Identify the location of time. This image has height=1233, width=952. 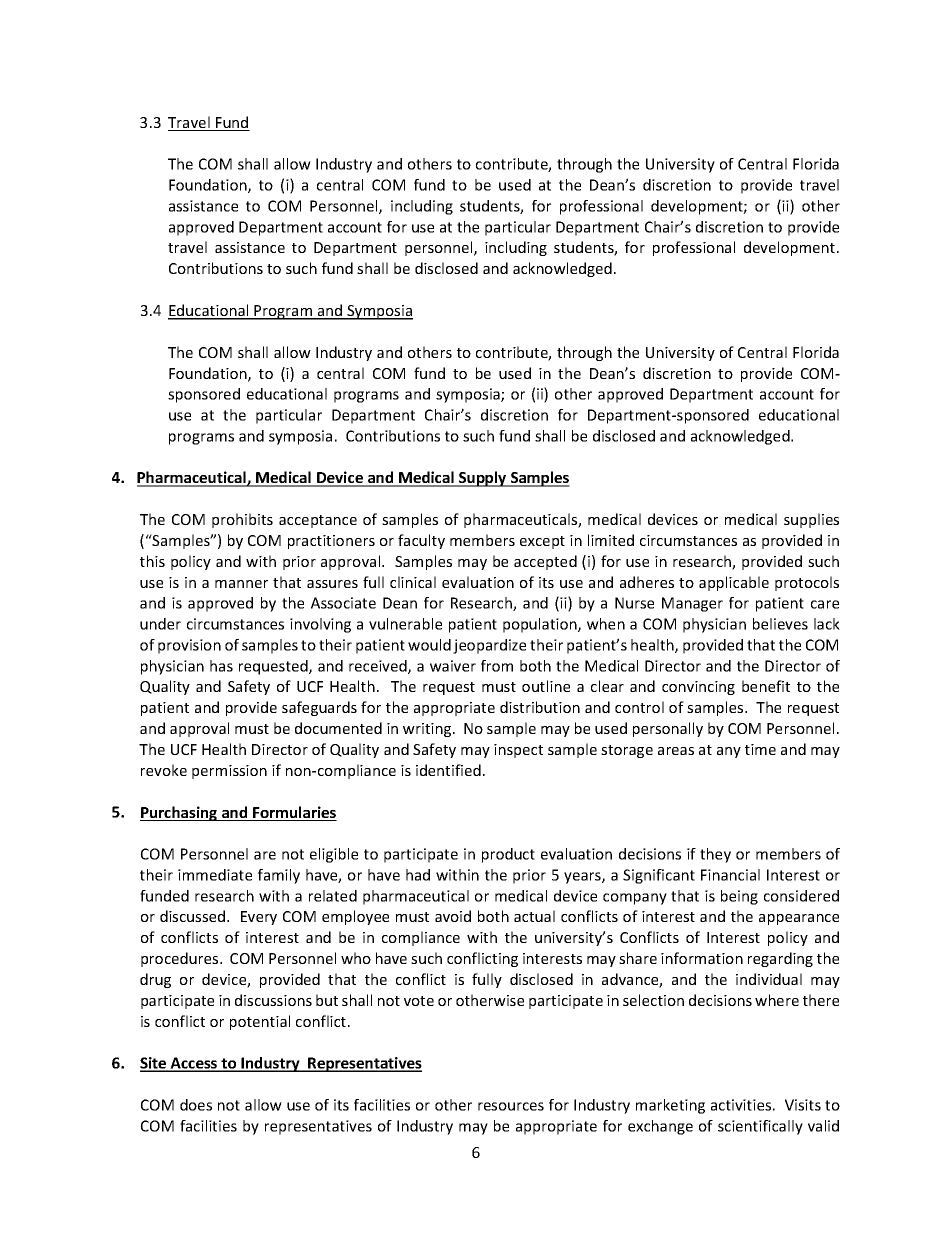
(760, 749).
